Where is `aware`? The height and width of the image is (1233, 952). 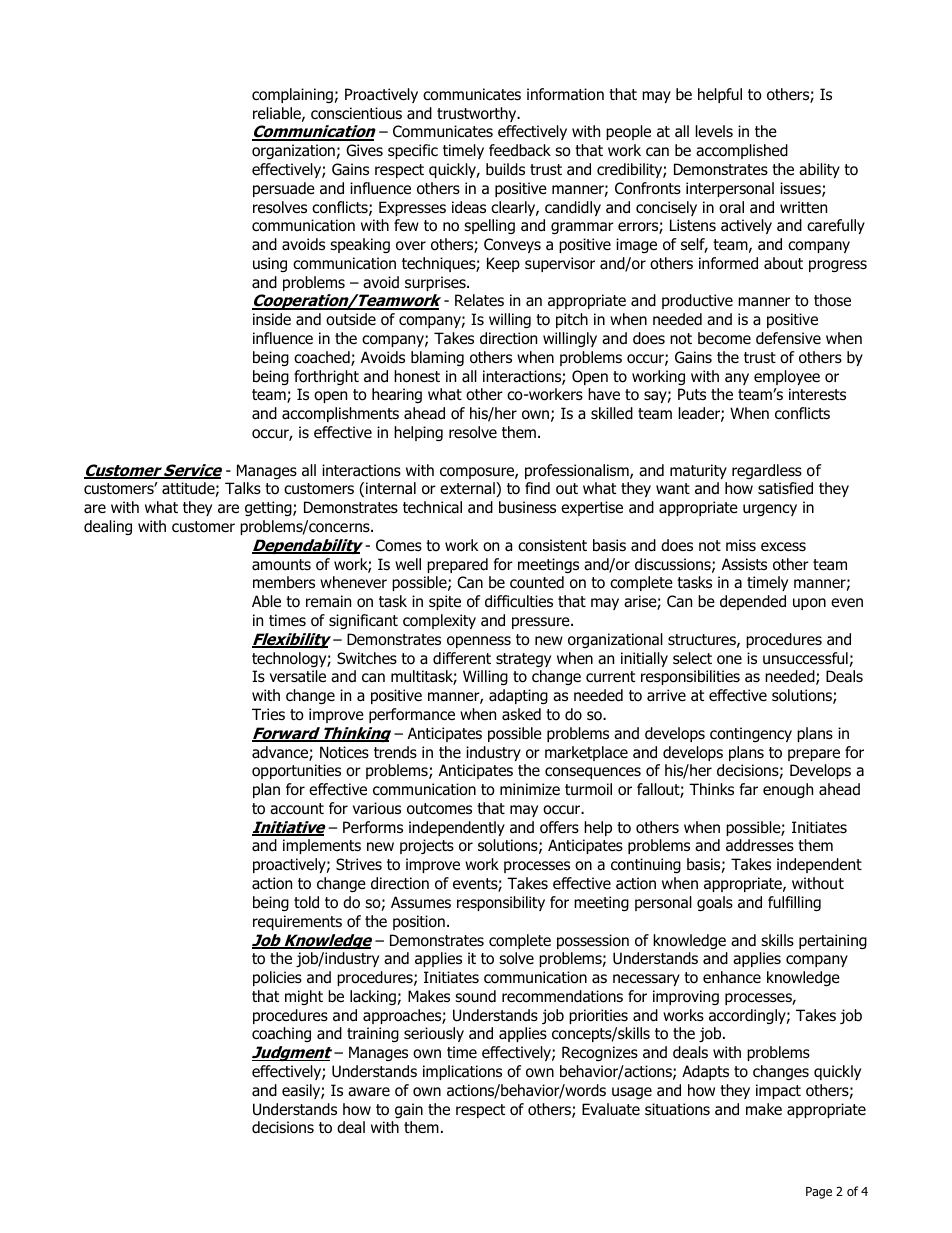
aware is located at coordinates (369, 1092).
